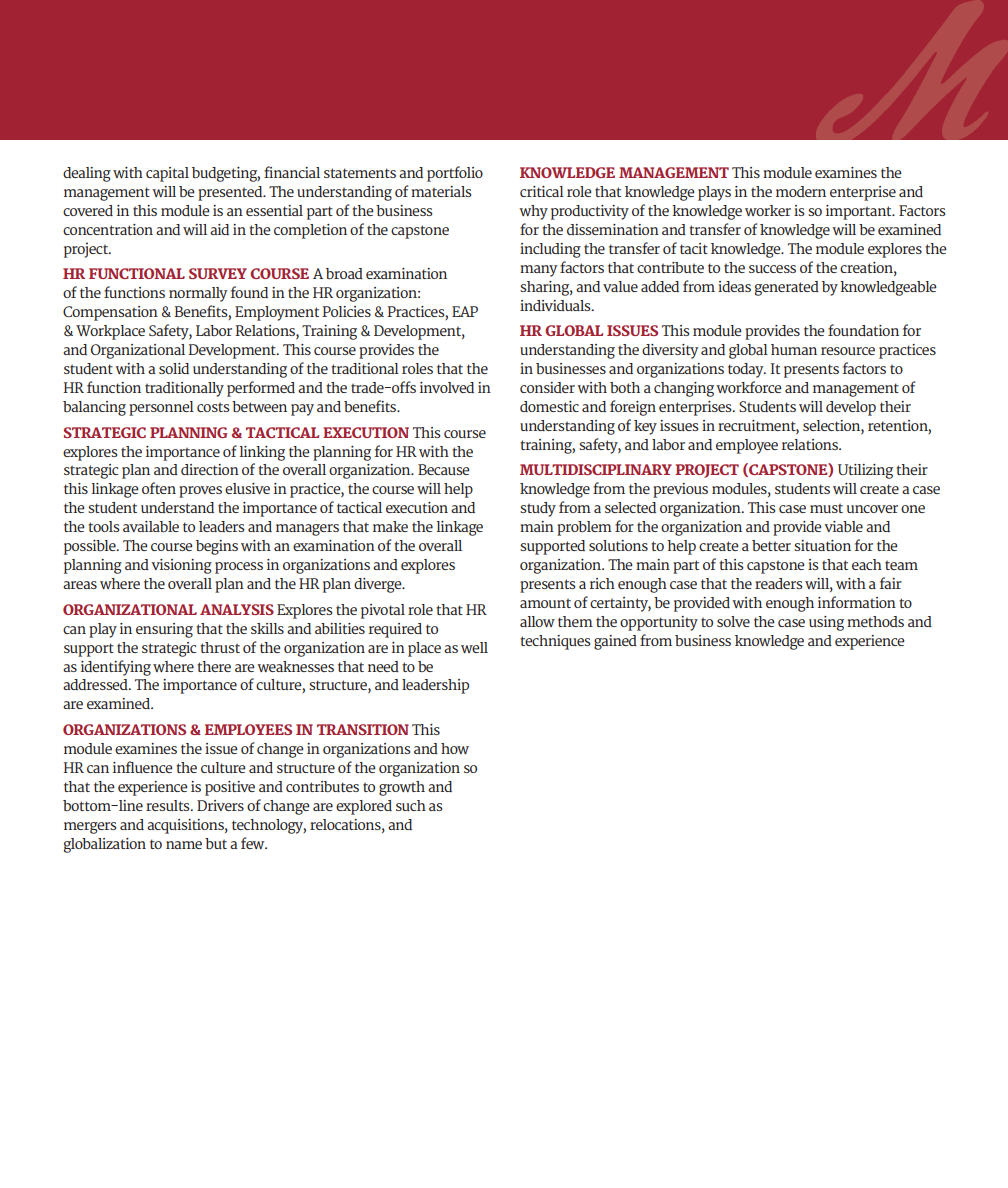  Describe the element at coordinates (465, 311) in the document. I see `EAP` at that location.
